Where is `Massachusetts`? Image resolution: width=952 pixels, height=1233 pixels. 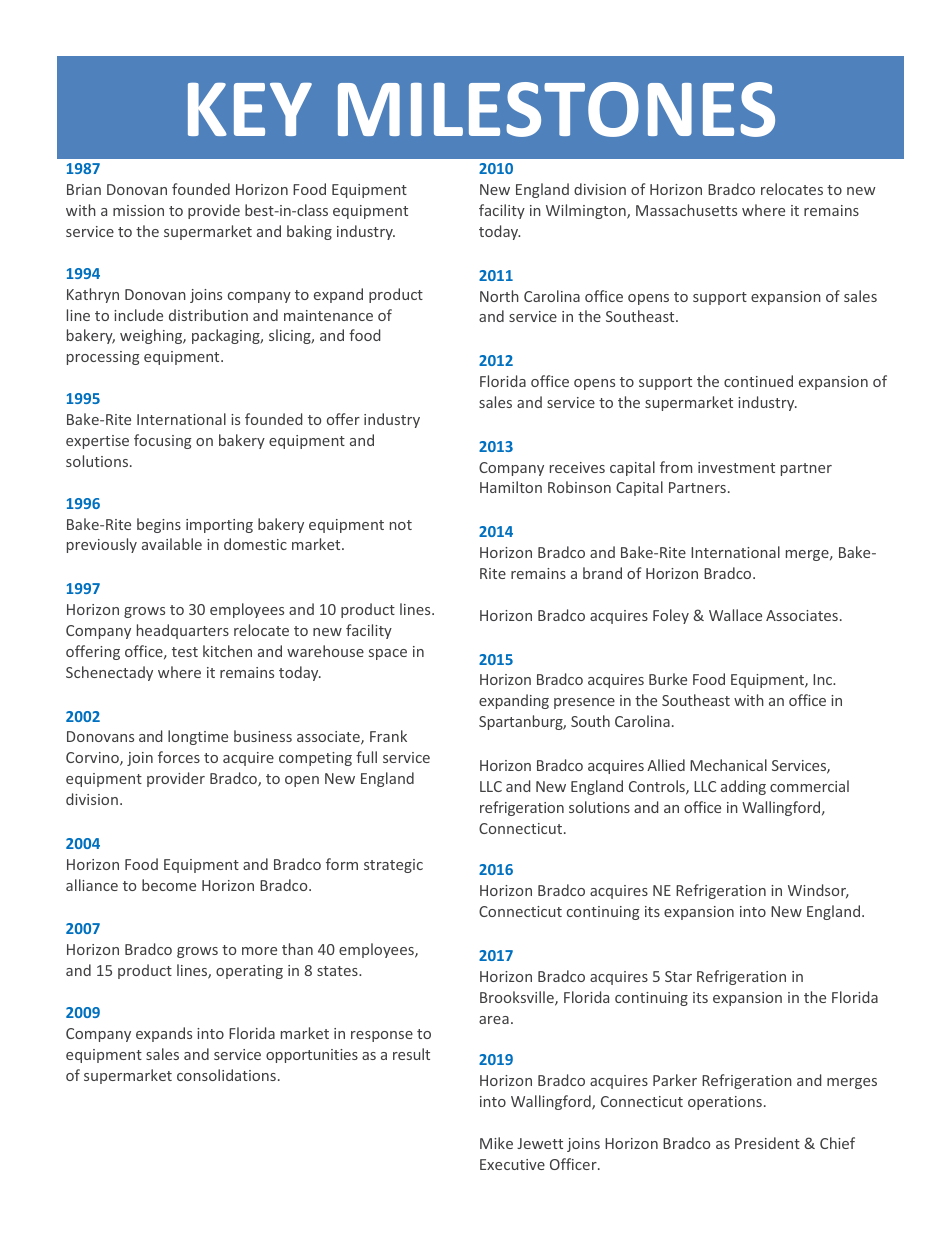
Massachusetts is located at coordinates (686, 210).
